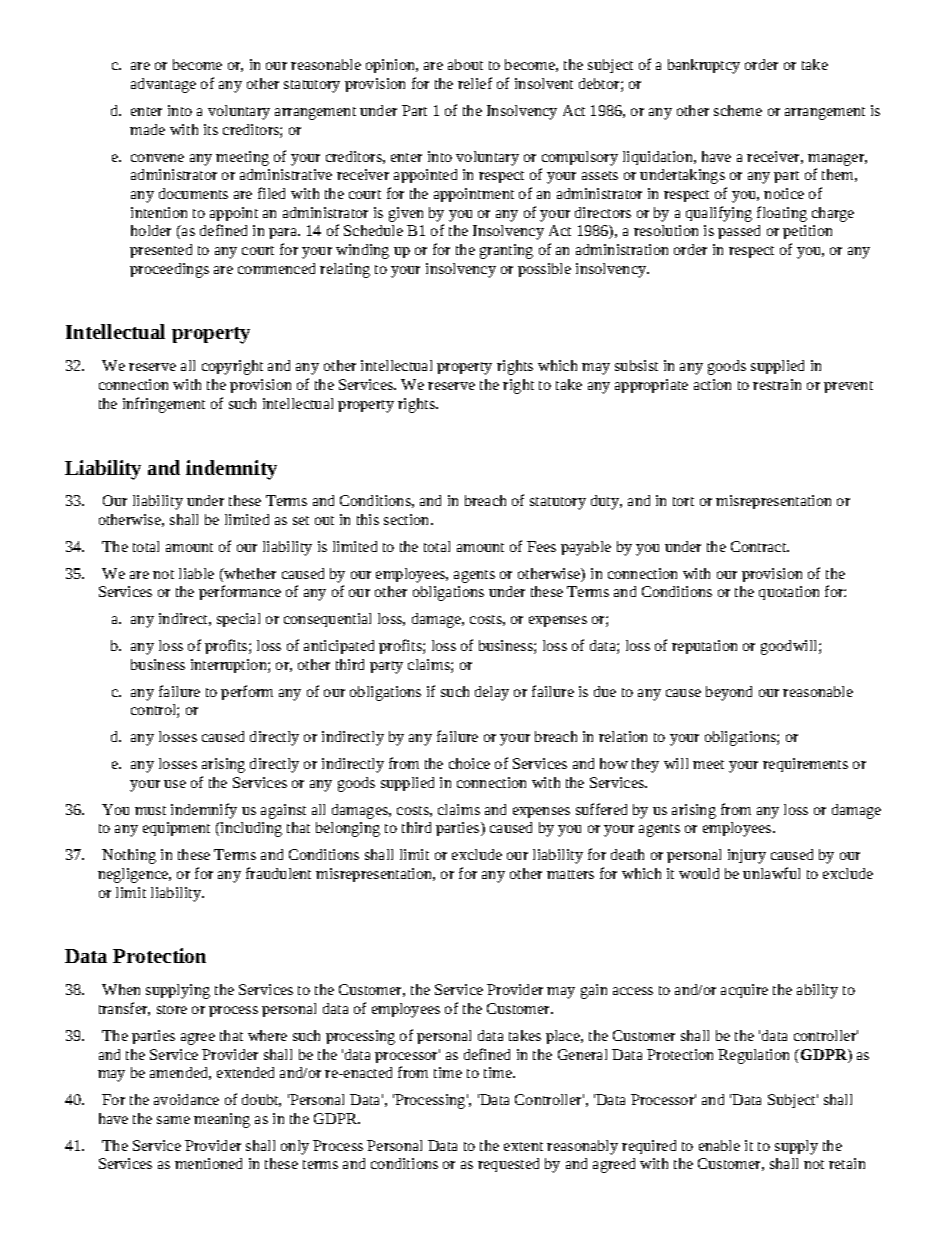 Image resolution: width=952 pixels, height=1233 pixels. Describe the element at coordinates (570, 874) in the document. I see `matters` at that location.
